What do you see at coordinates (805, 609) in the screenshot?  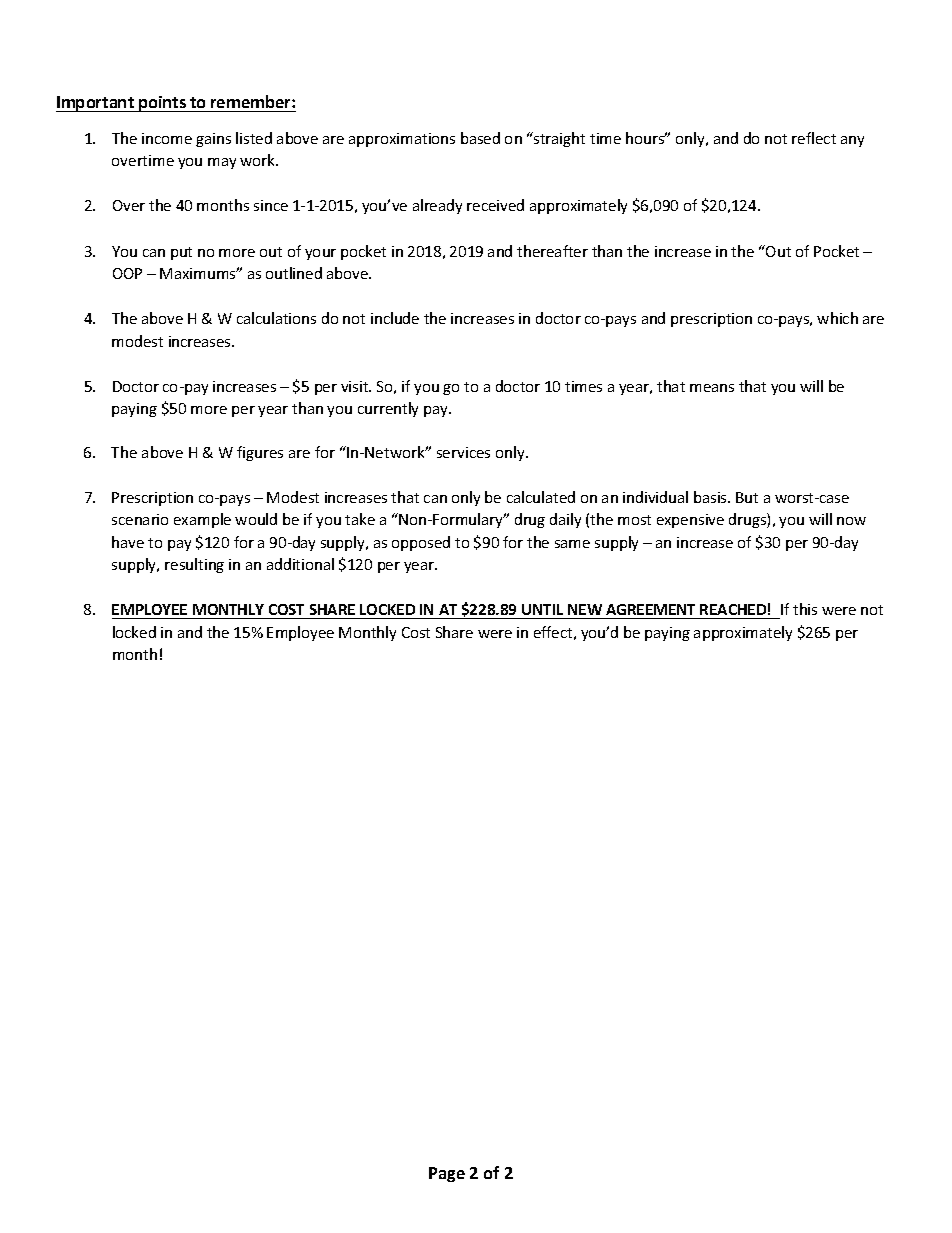 I see `this` at bounding box center [805, 609].
